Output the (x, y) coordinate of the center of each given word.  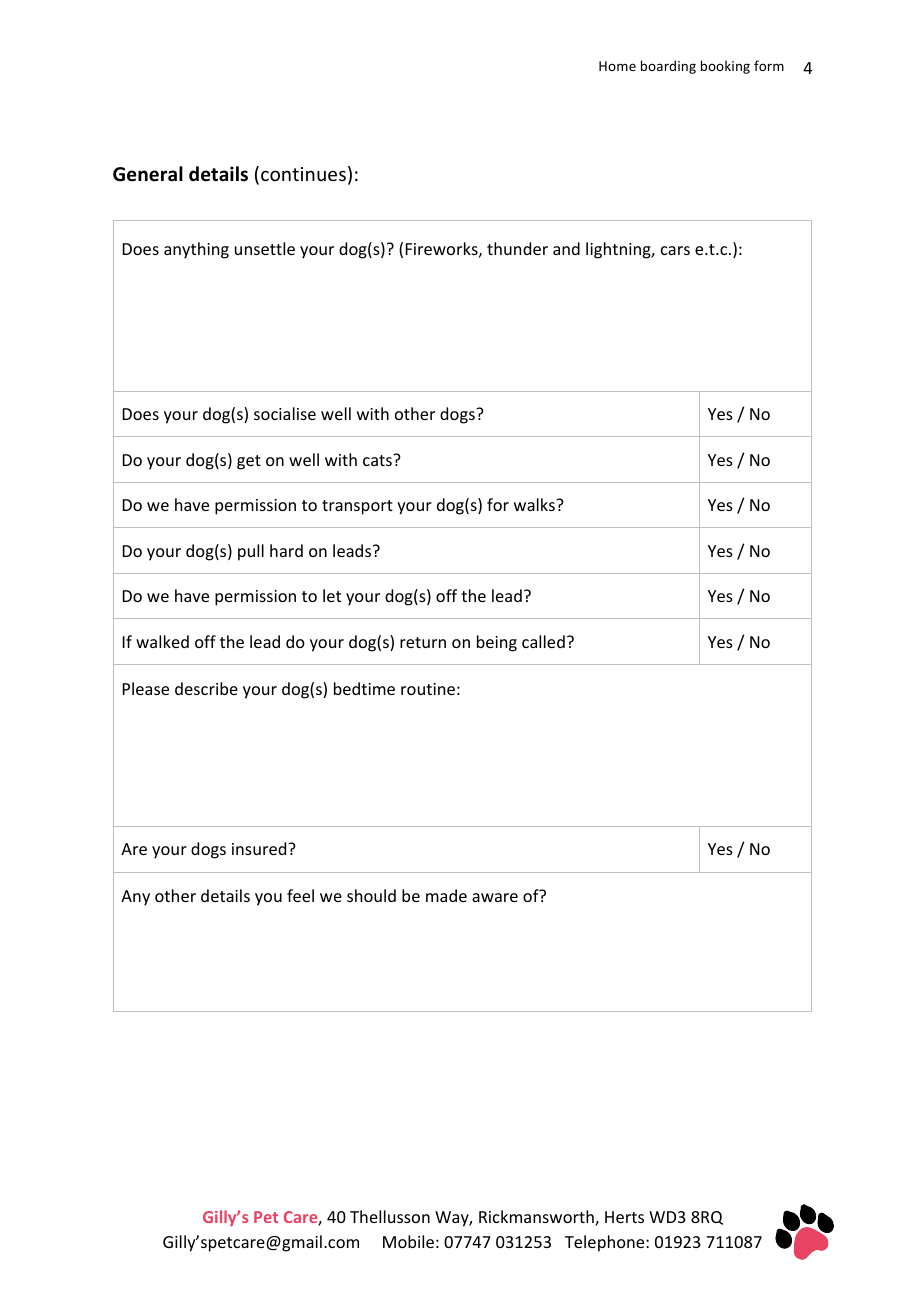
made (446, 895)
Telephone (606, 1243)
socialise (285, 413)
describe (206, 688)
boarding (668, 67)
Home (617, 66)
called (543, 641)
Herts (624, 1217)
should (371, 895)
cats (378, 460)
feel (300, 895)
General (148, 174)
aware (495, 897)
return (423, 642)
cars (675, 250)
